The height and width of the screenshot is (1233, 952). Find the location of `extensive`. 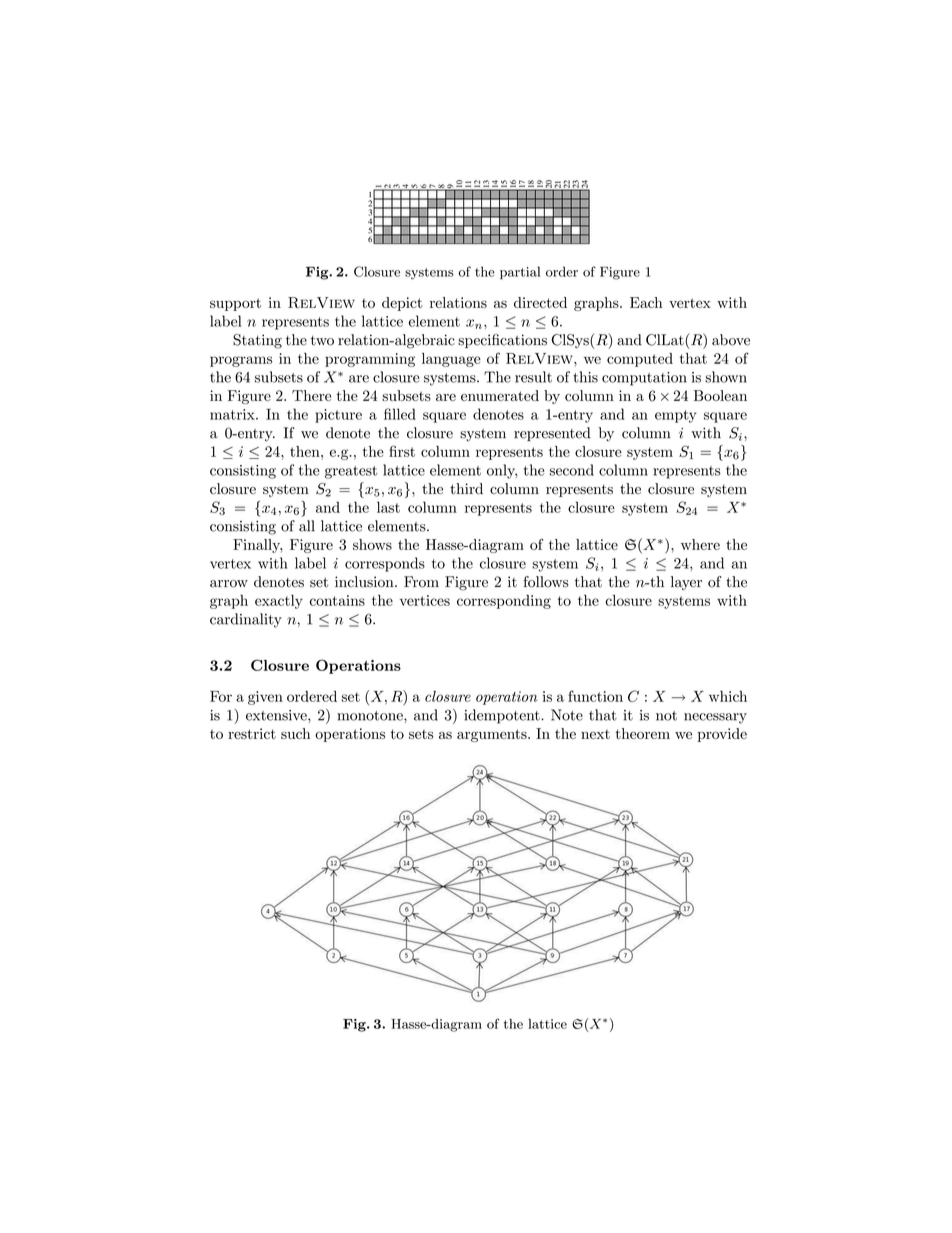

extensive is located at coordinates (277, 715).
